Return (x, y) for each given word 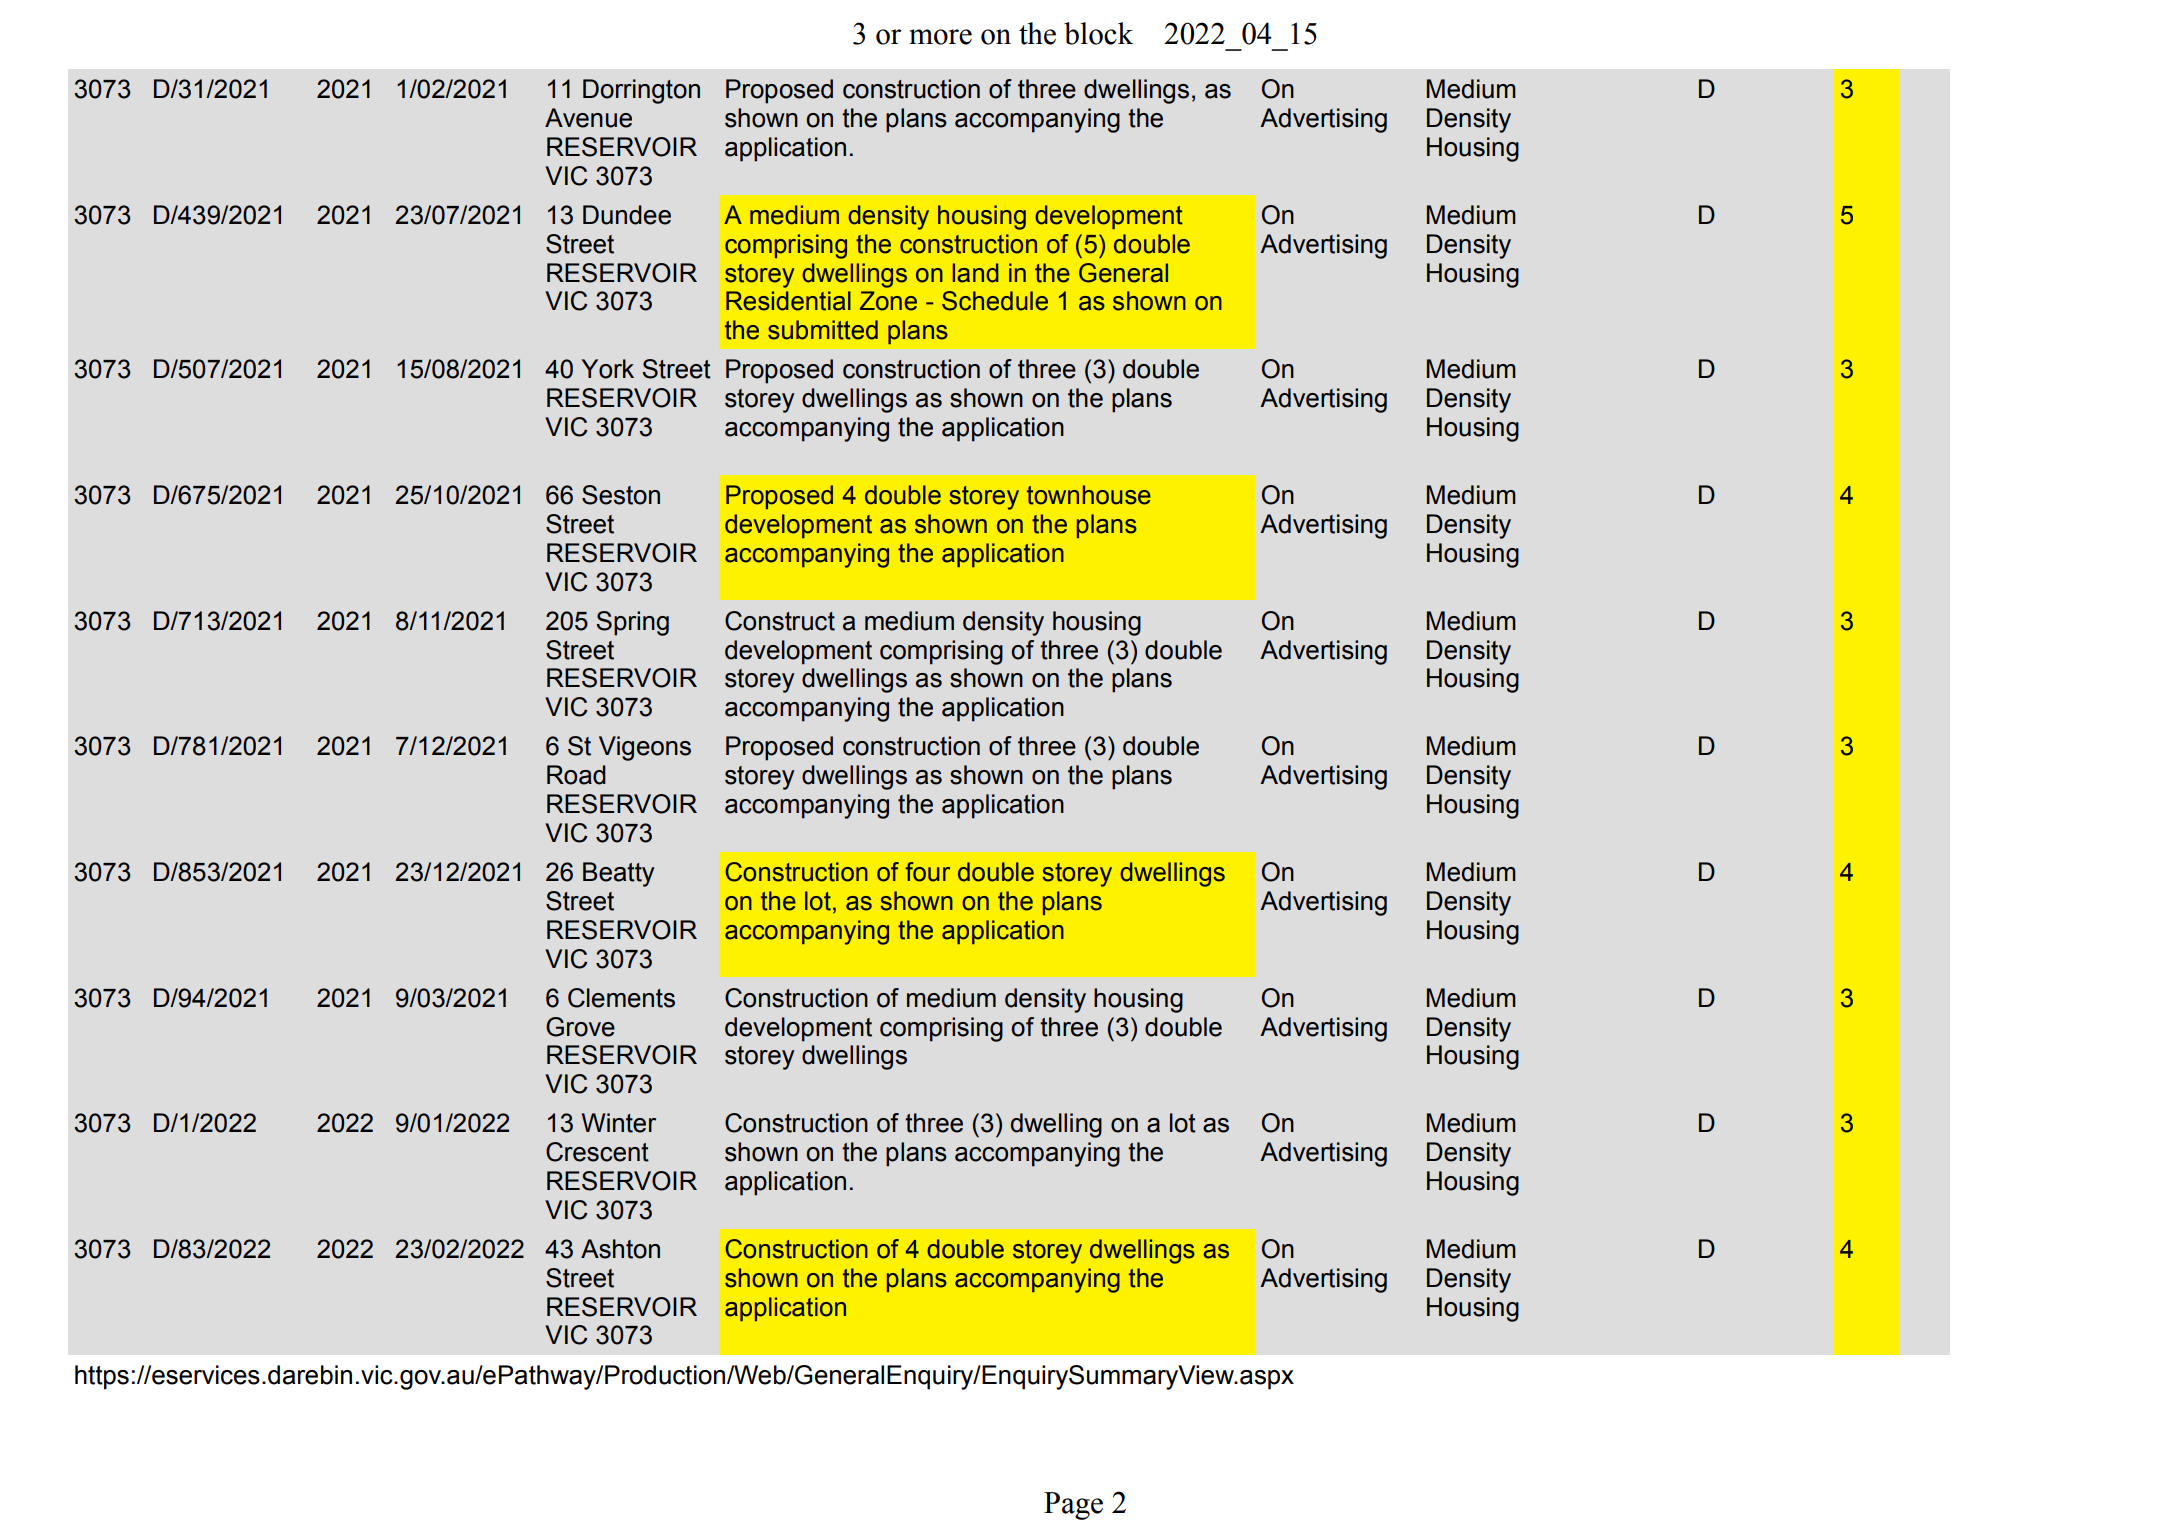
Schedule (995, 301)
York (607, 369)
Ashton (620, 1249)
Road (576, 775)
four (927, 872)
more (940, 37)
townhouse (1089, 495)
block (1098, 33)
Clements (621, 998)
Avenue (588, 118)
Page (1073, 1506)
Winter (619, 1123)
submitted (823, 330)
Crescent (597, 1152)
